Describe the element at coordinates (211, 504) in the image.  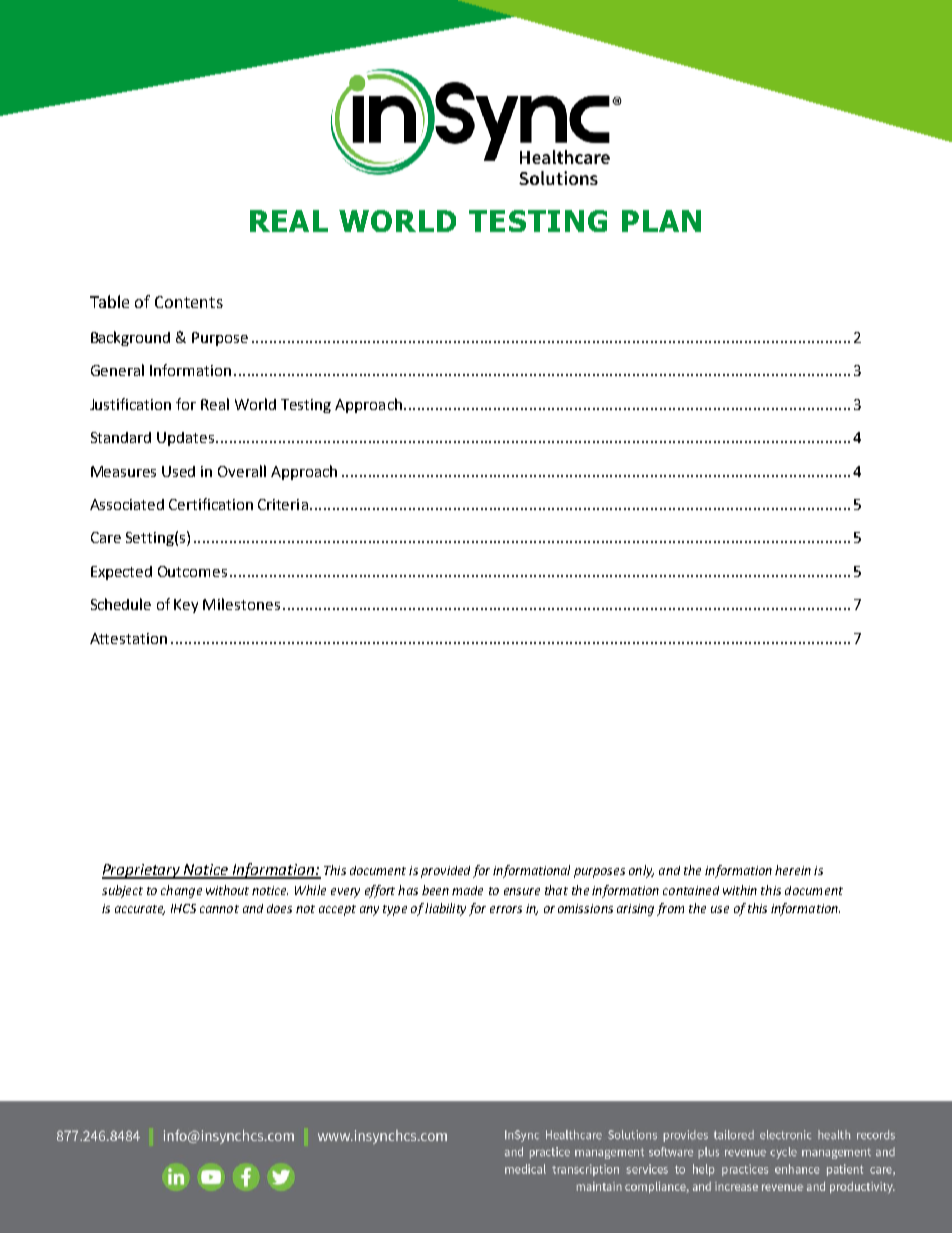
I see `Certification` at that location.
